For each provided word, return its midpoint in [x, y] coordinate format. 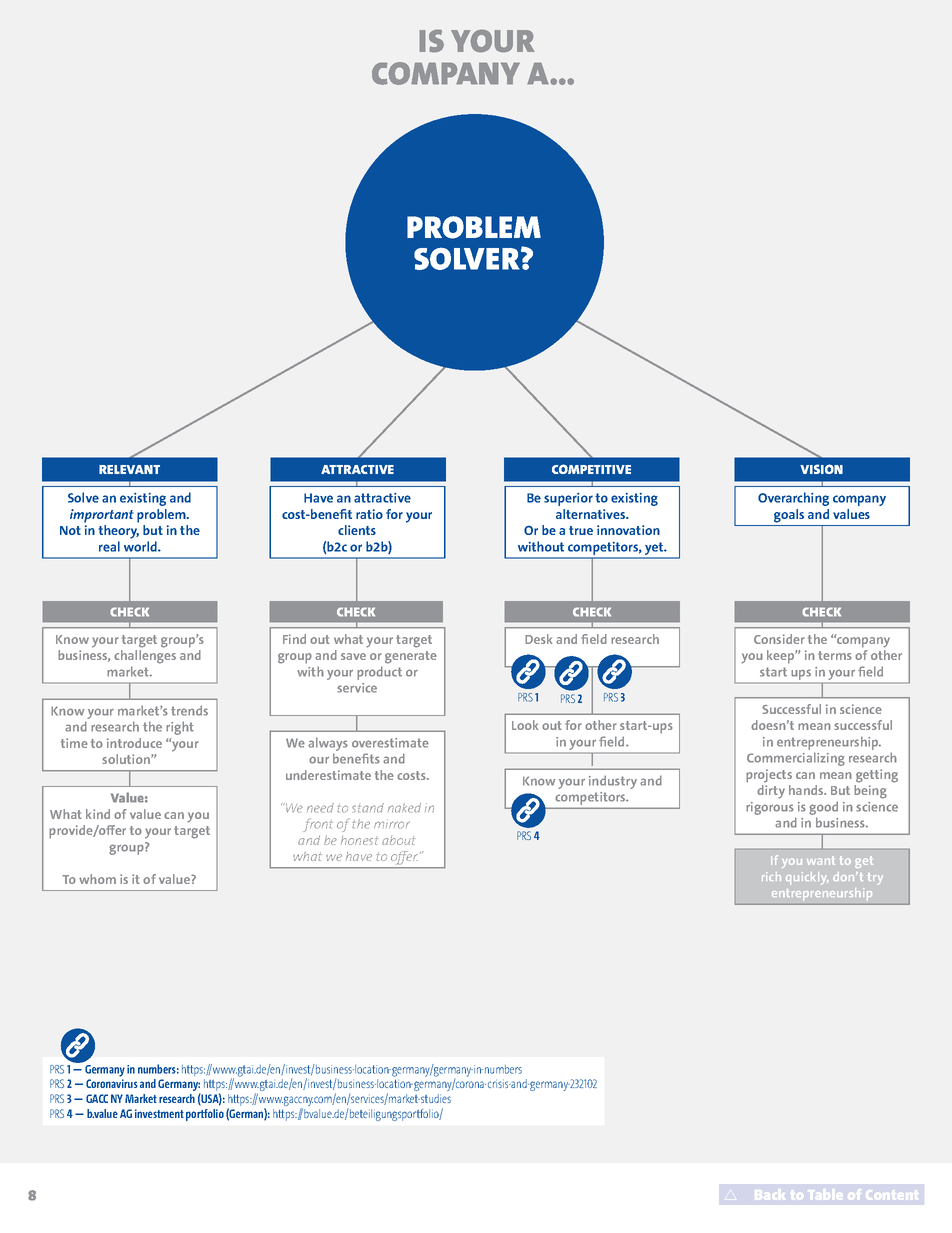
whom [97, 879]
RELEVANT [129, 469]
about [398, 840]
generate [411, 657]
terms [835, 655]
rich [771, 876]
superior [568, 499]
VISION [821, 469]
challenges [145, 657]
